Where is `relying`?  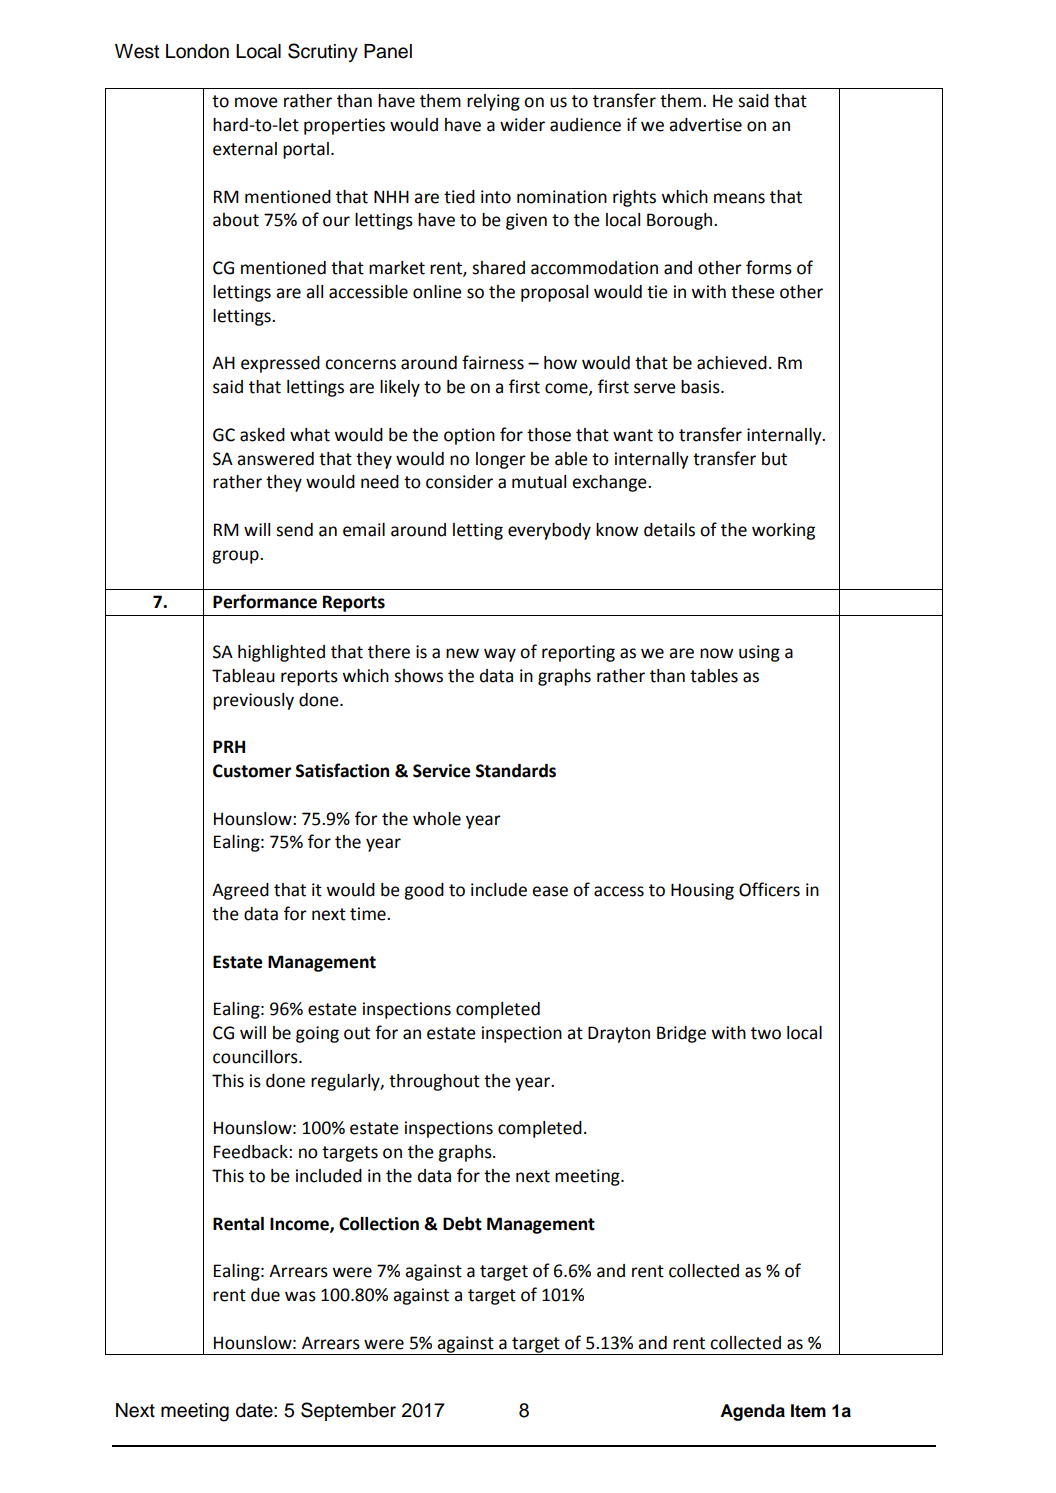
relying is located at coordinates (493, 102).
